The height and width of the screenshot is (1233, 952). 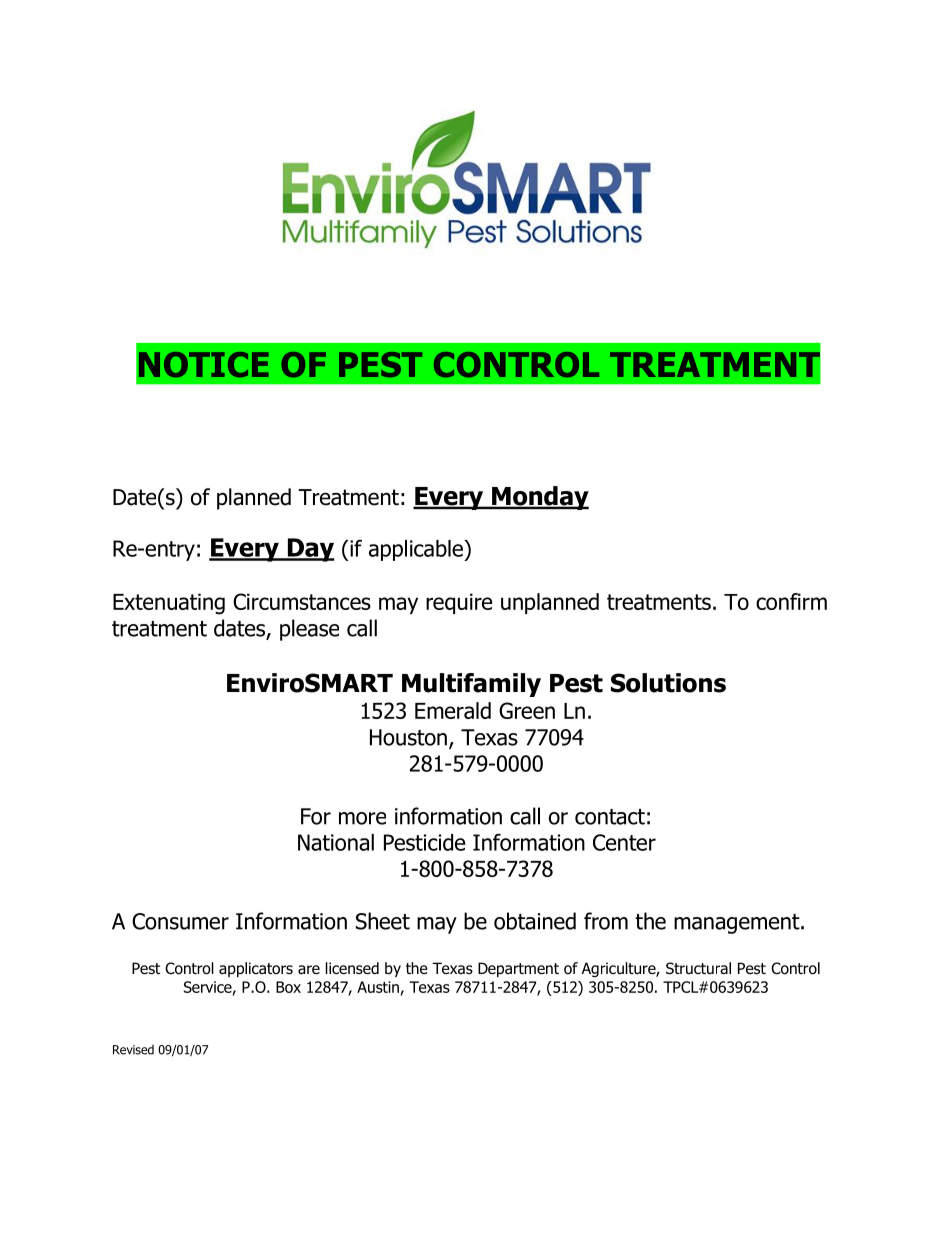 I want to click on Monday, so click(x=539, y=498).
